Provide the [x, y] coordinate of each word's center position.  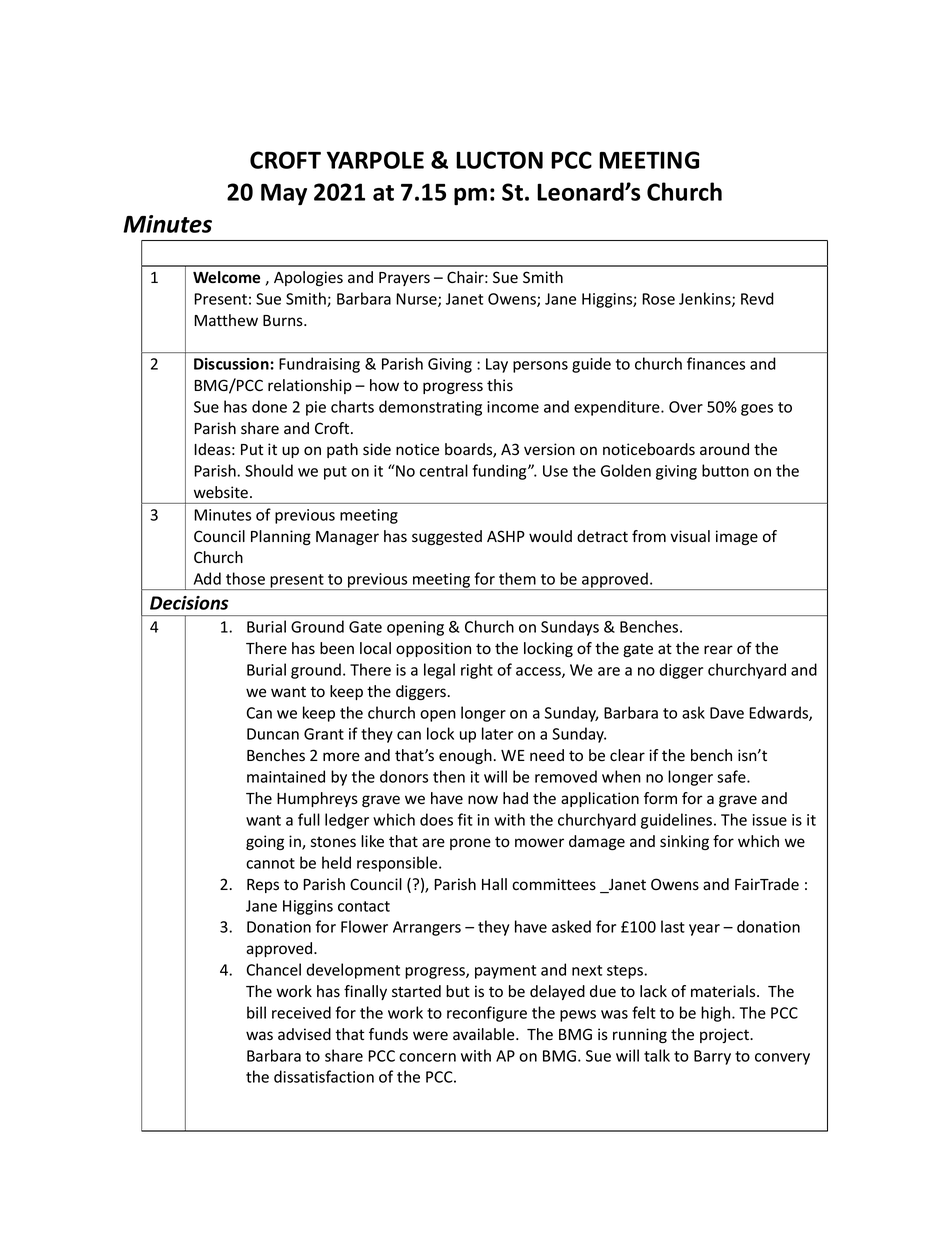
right [477, 671]
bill [256, 1012]
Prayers [404, 279]
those [245, 578]
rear [718, 650]
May [284, 194]
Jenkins [706, 299]
